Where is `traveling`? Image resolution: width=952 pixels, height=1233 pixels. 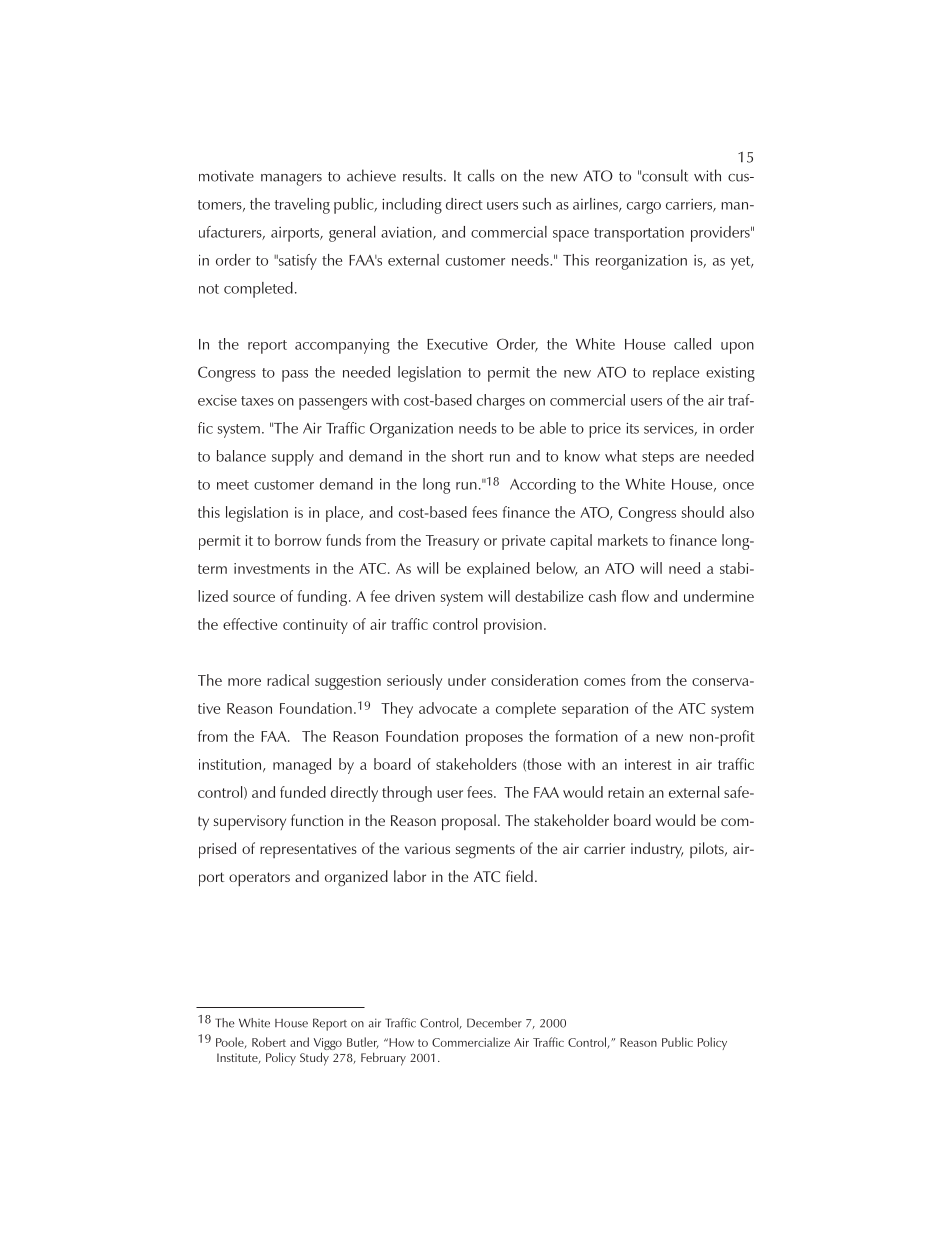 traveling is located at coordinates (302, 206).
